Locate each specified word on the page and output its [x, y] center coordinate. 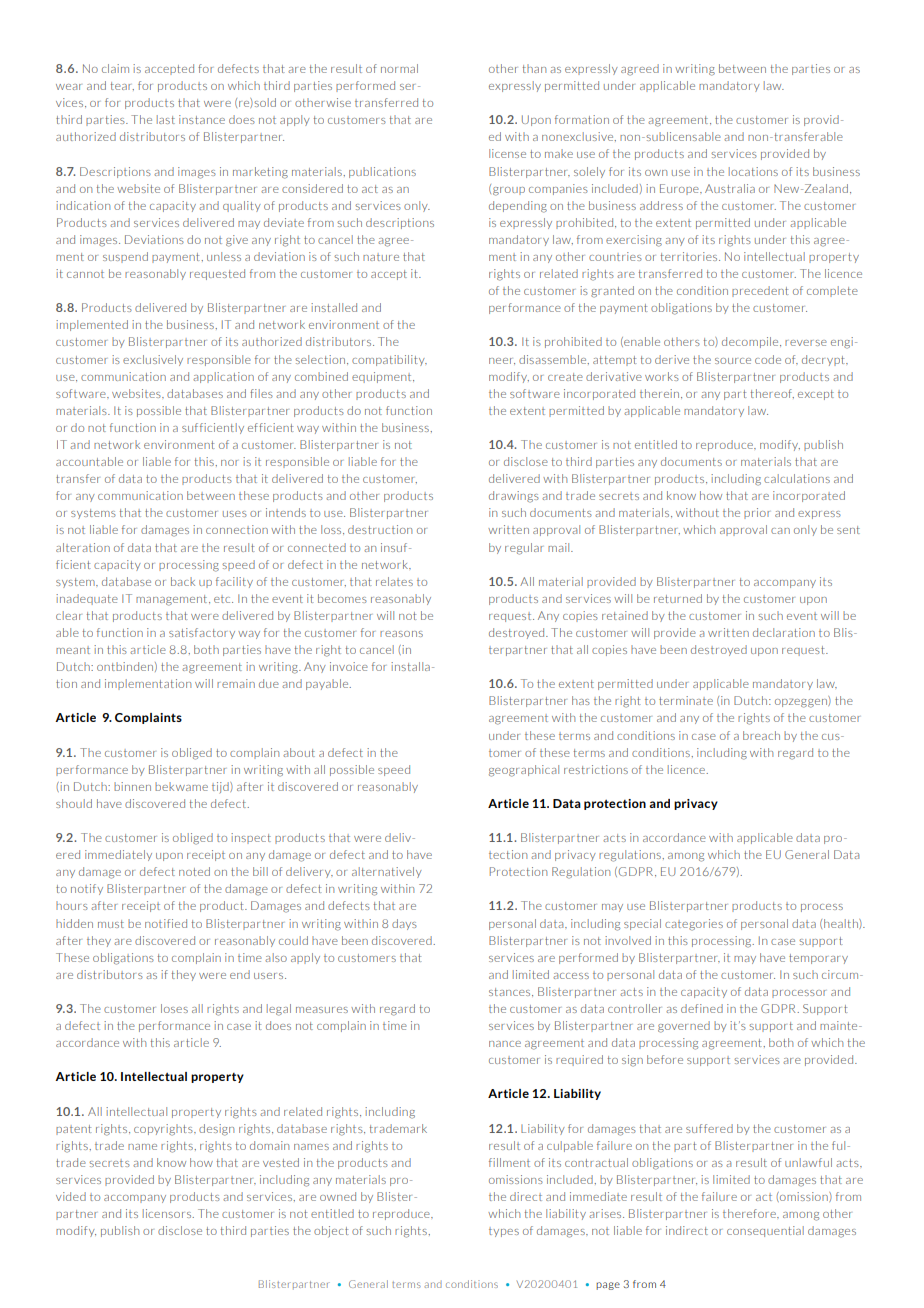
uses [235, 514]
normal [399, 68]
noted [194, 871]
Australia [730, 188]
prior [757, 513]
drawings [514, 497]
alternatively [387, 872]
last [166, 119]
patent [74, 1130]
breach [761, 735]
